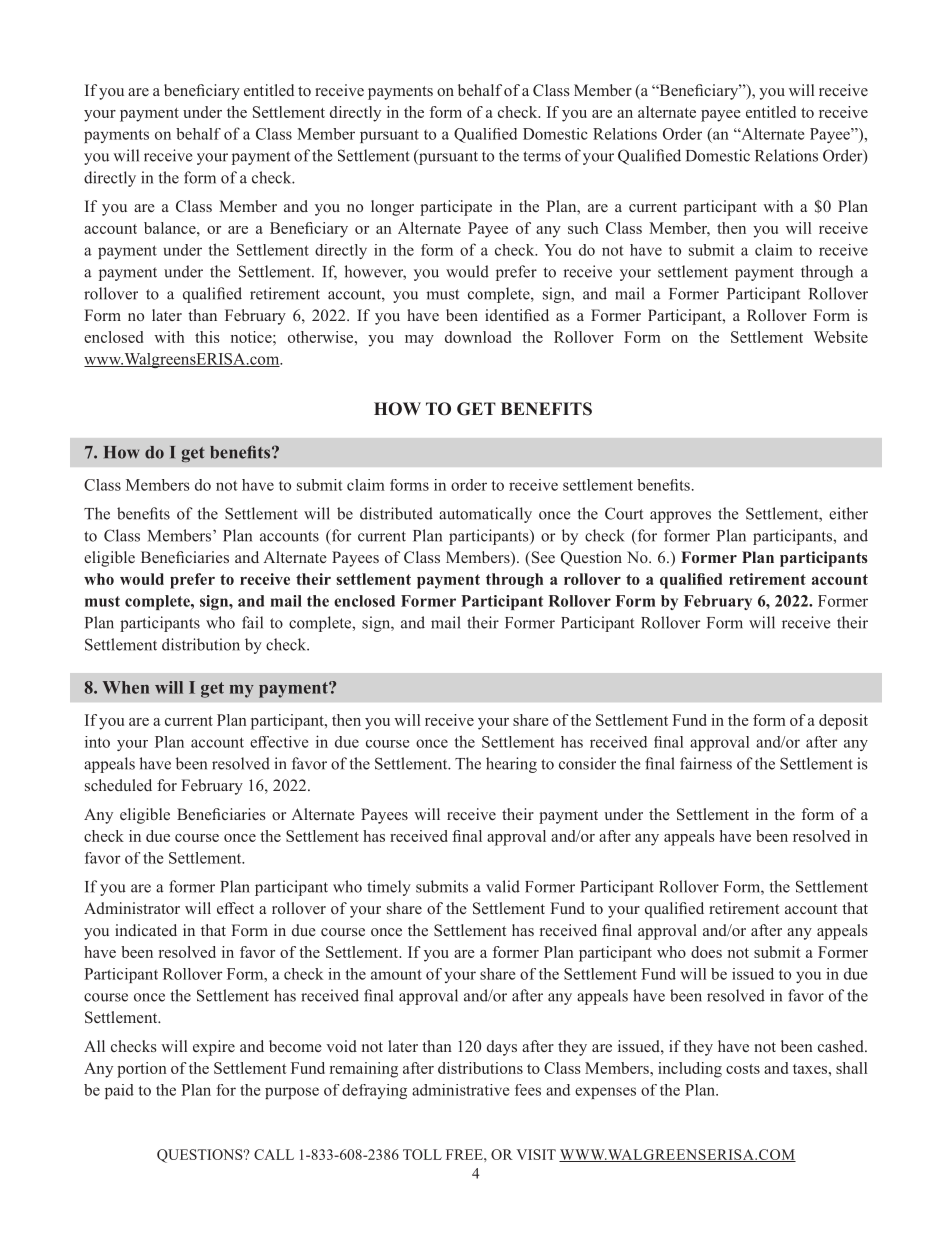 The width and height of the image is (952, 1233). I want to click on See, so click(542, 558).
